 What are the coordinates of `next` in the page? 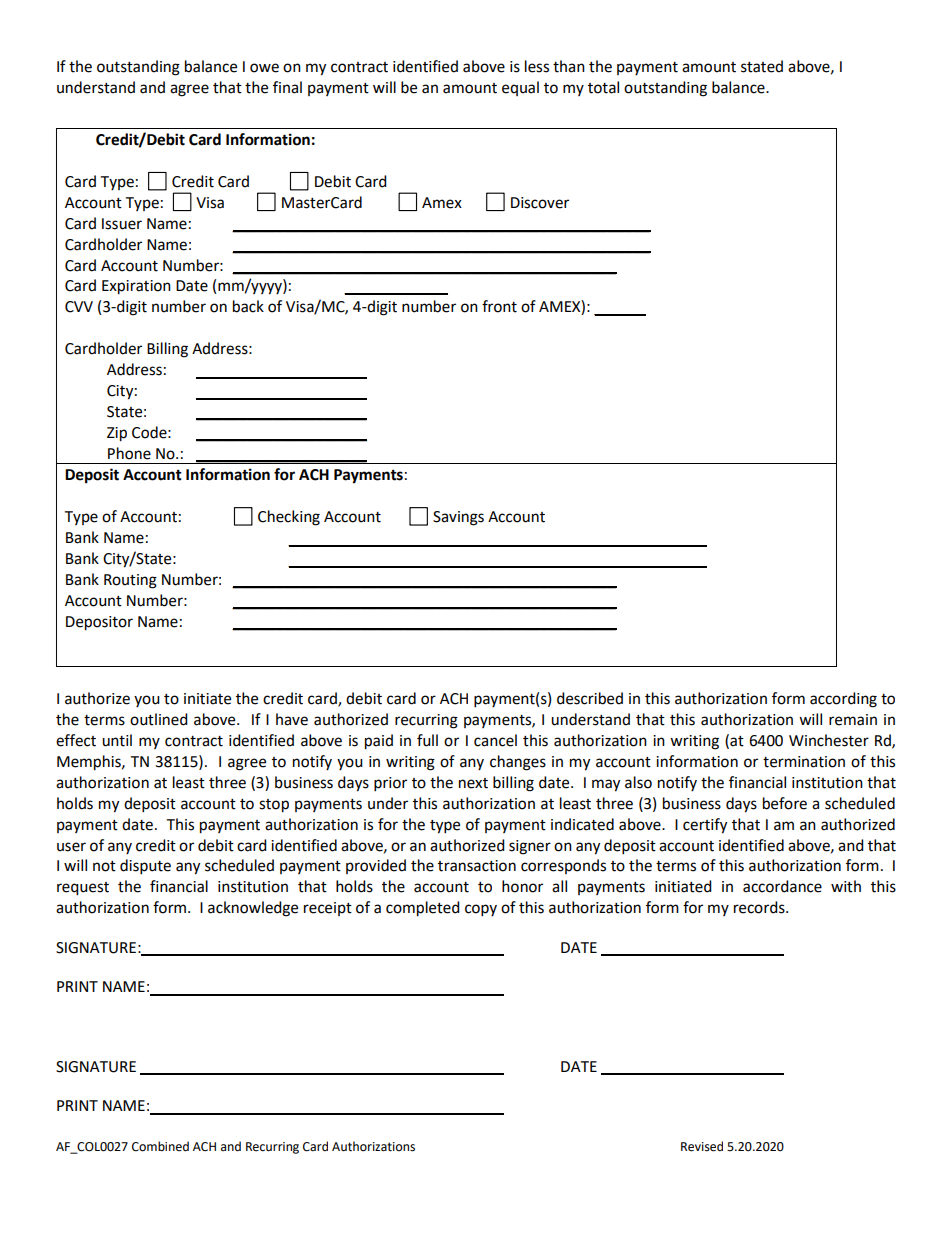 It's located at (473, 783).
